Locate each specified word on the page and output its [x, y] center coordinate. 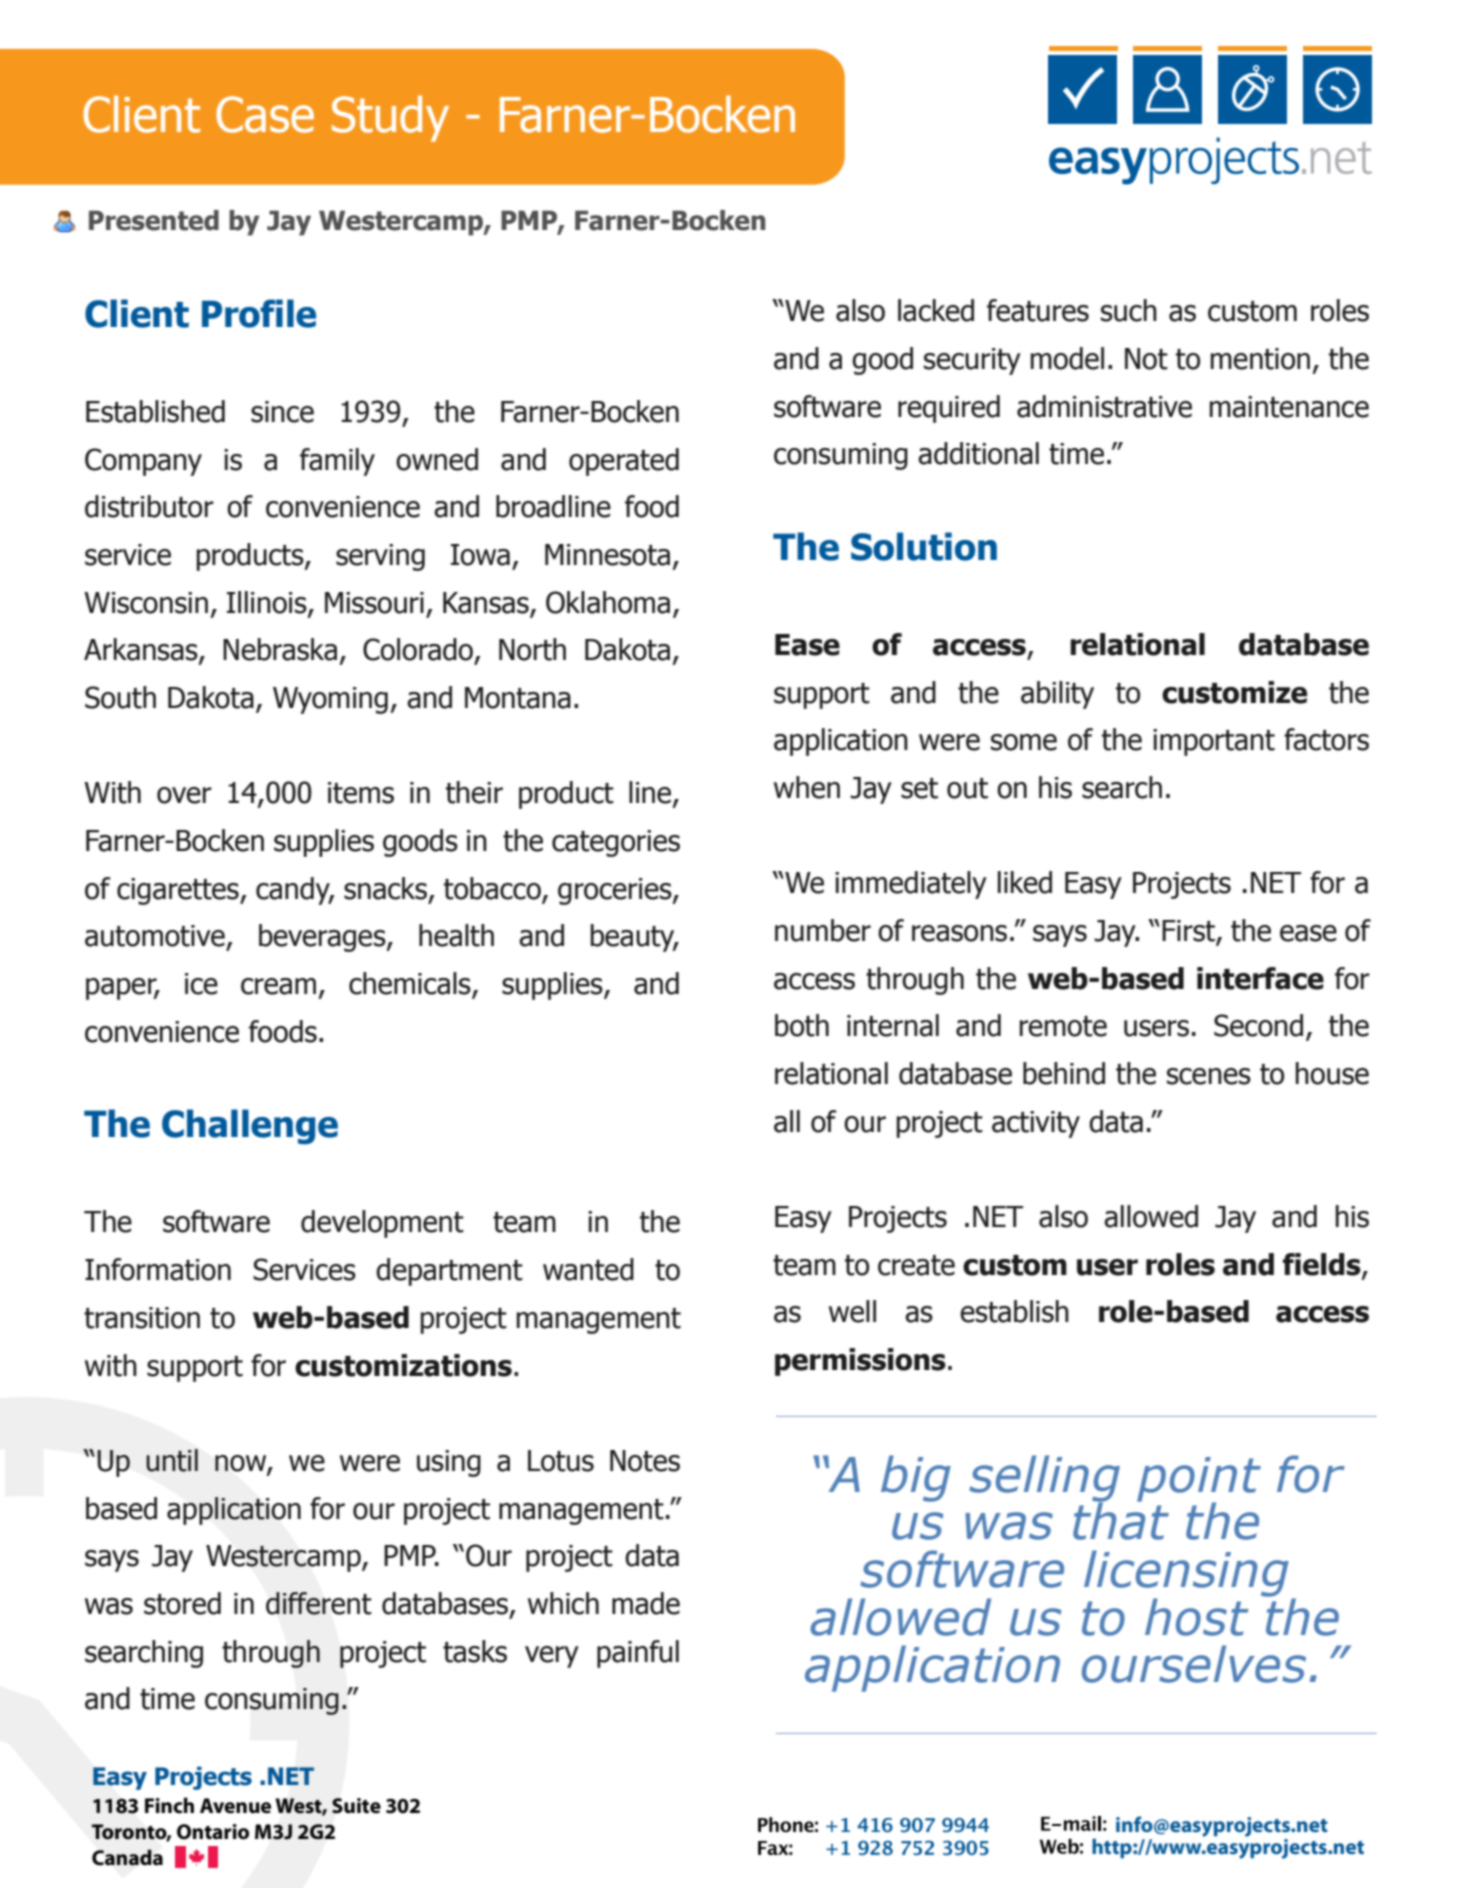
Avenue [235, 1806]
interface [1260, 978]
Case [265, 114]
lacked [936, 310]
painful [638, 1654]
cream [278, 986]
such [1129, 310]
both [802, 1025]
